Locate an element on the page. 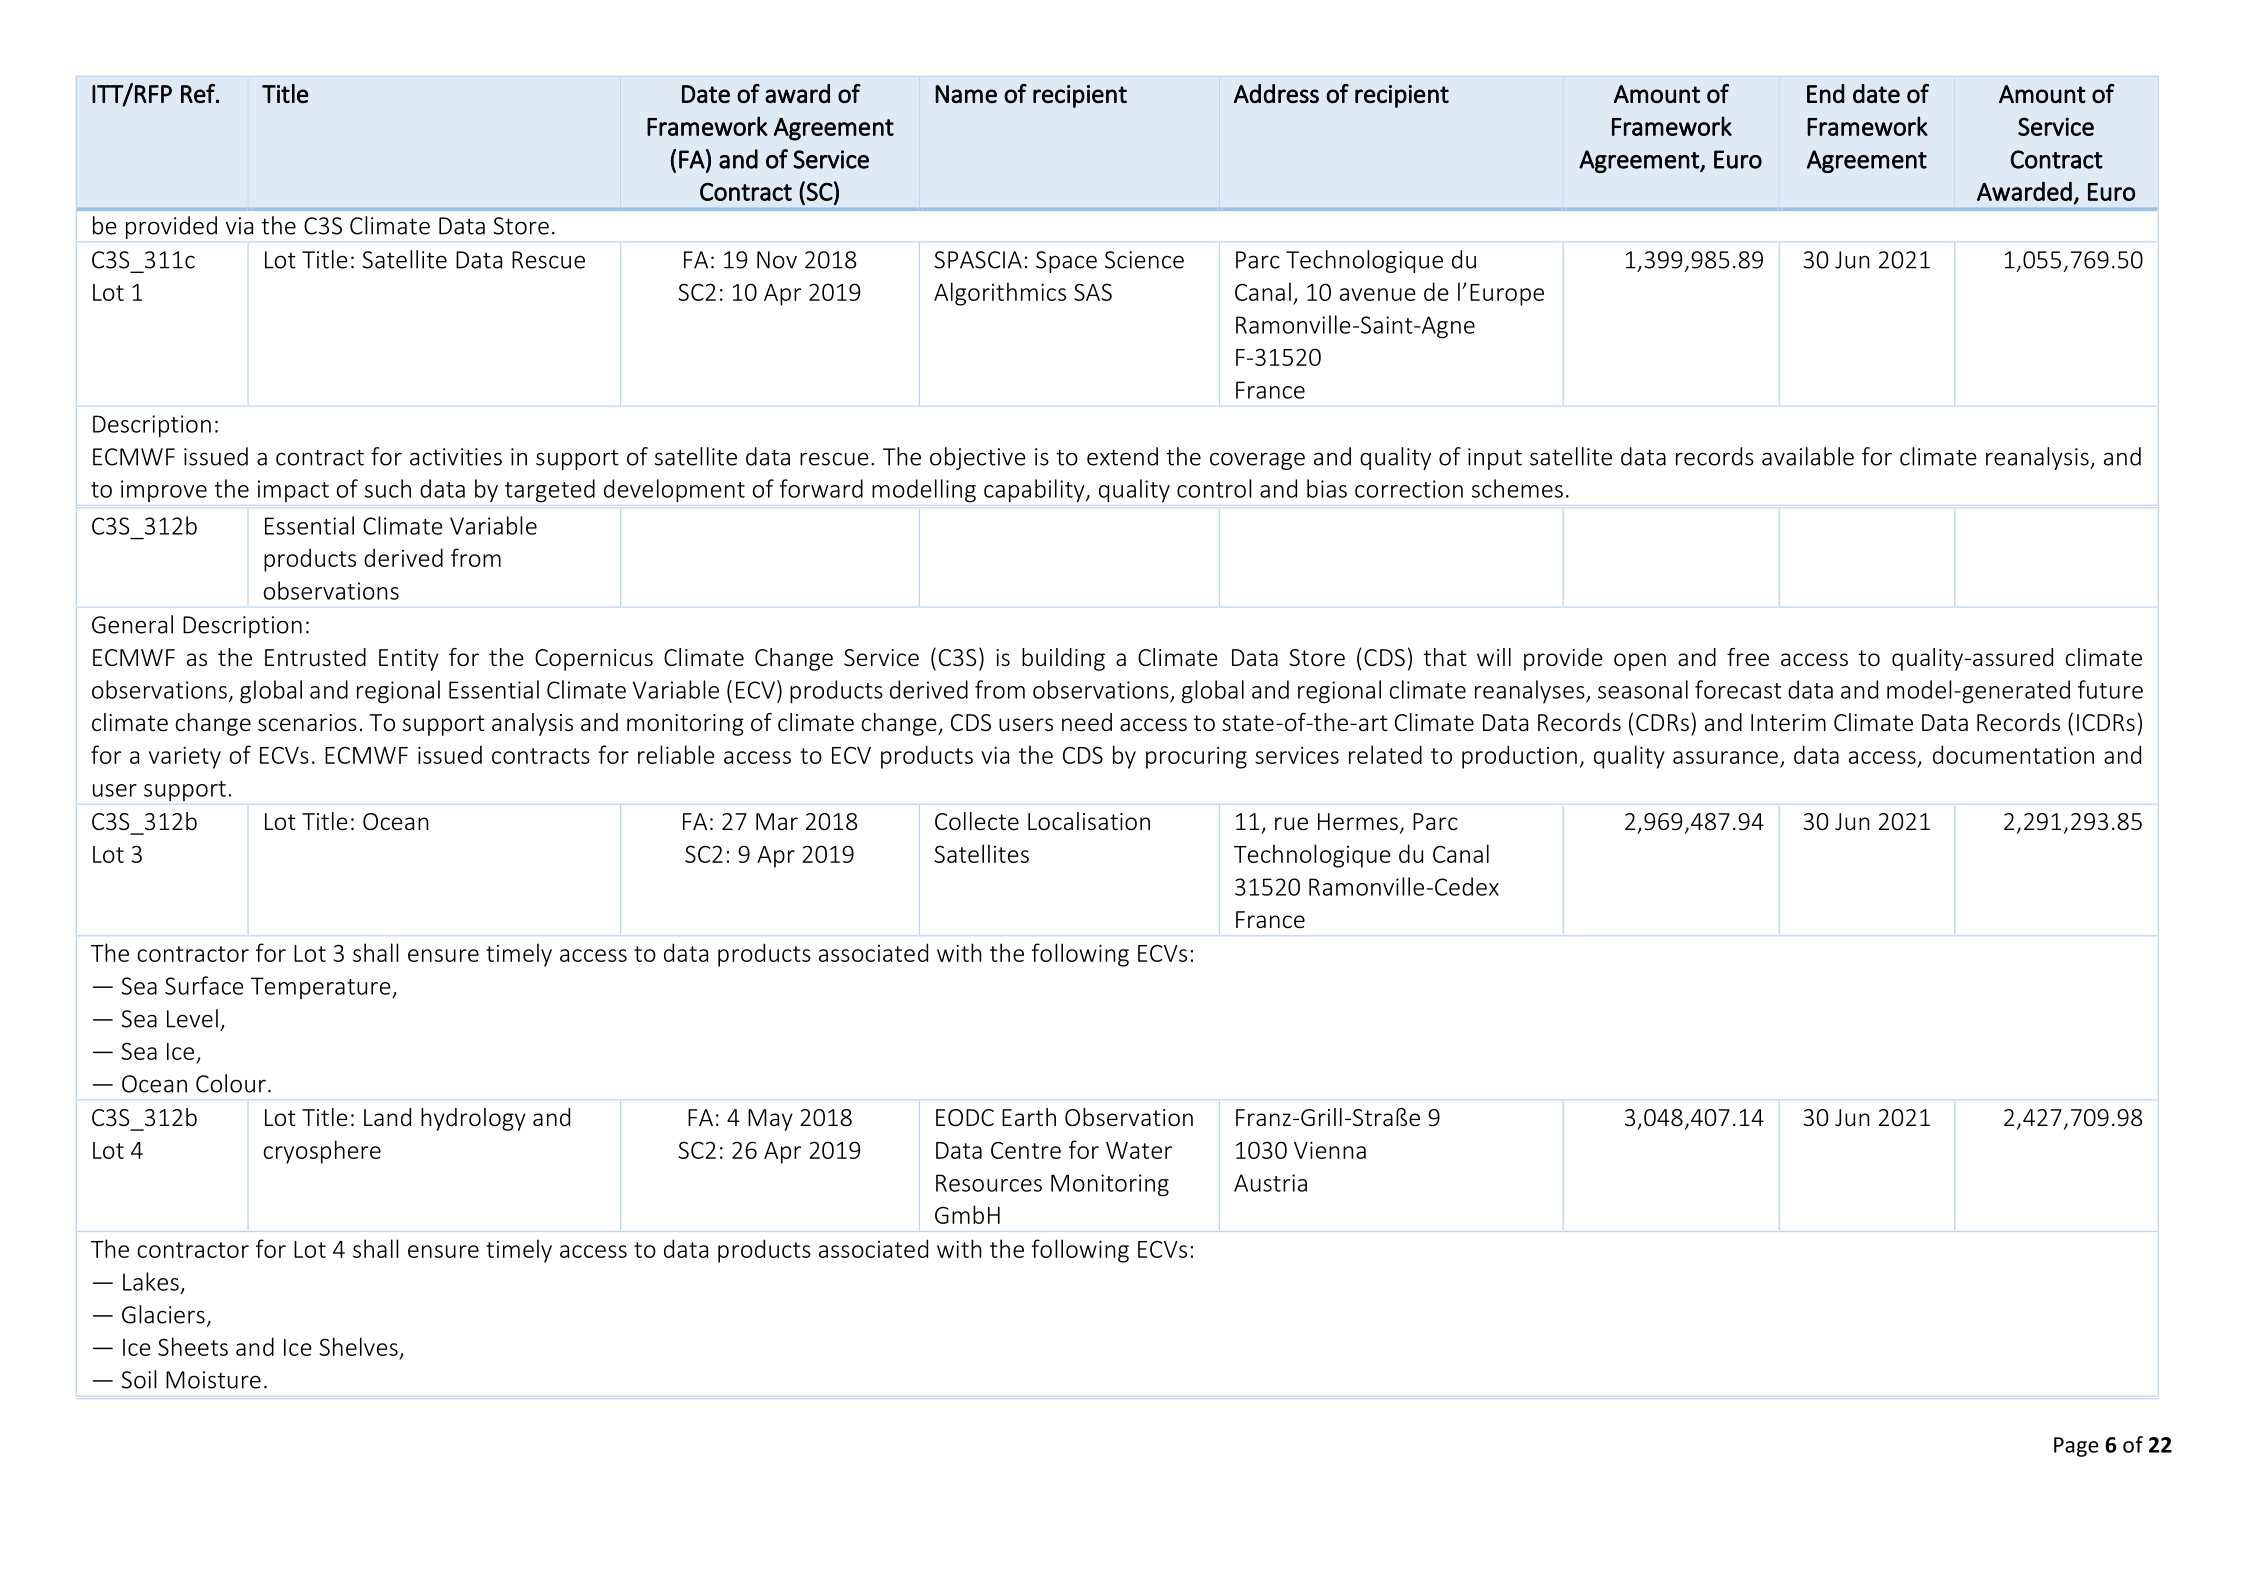 Image resolution: width=2248 pixels, height=1589 pixels. procuring is located at coordinates (1196, 757).
